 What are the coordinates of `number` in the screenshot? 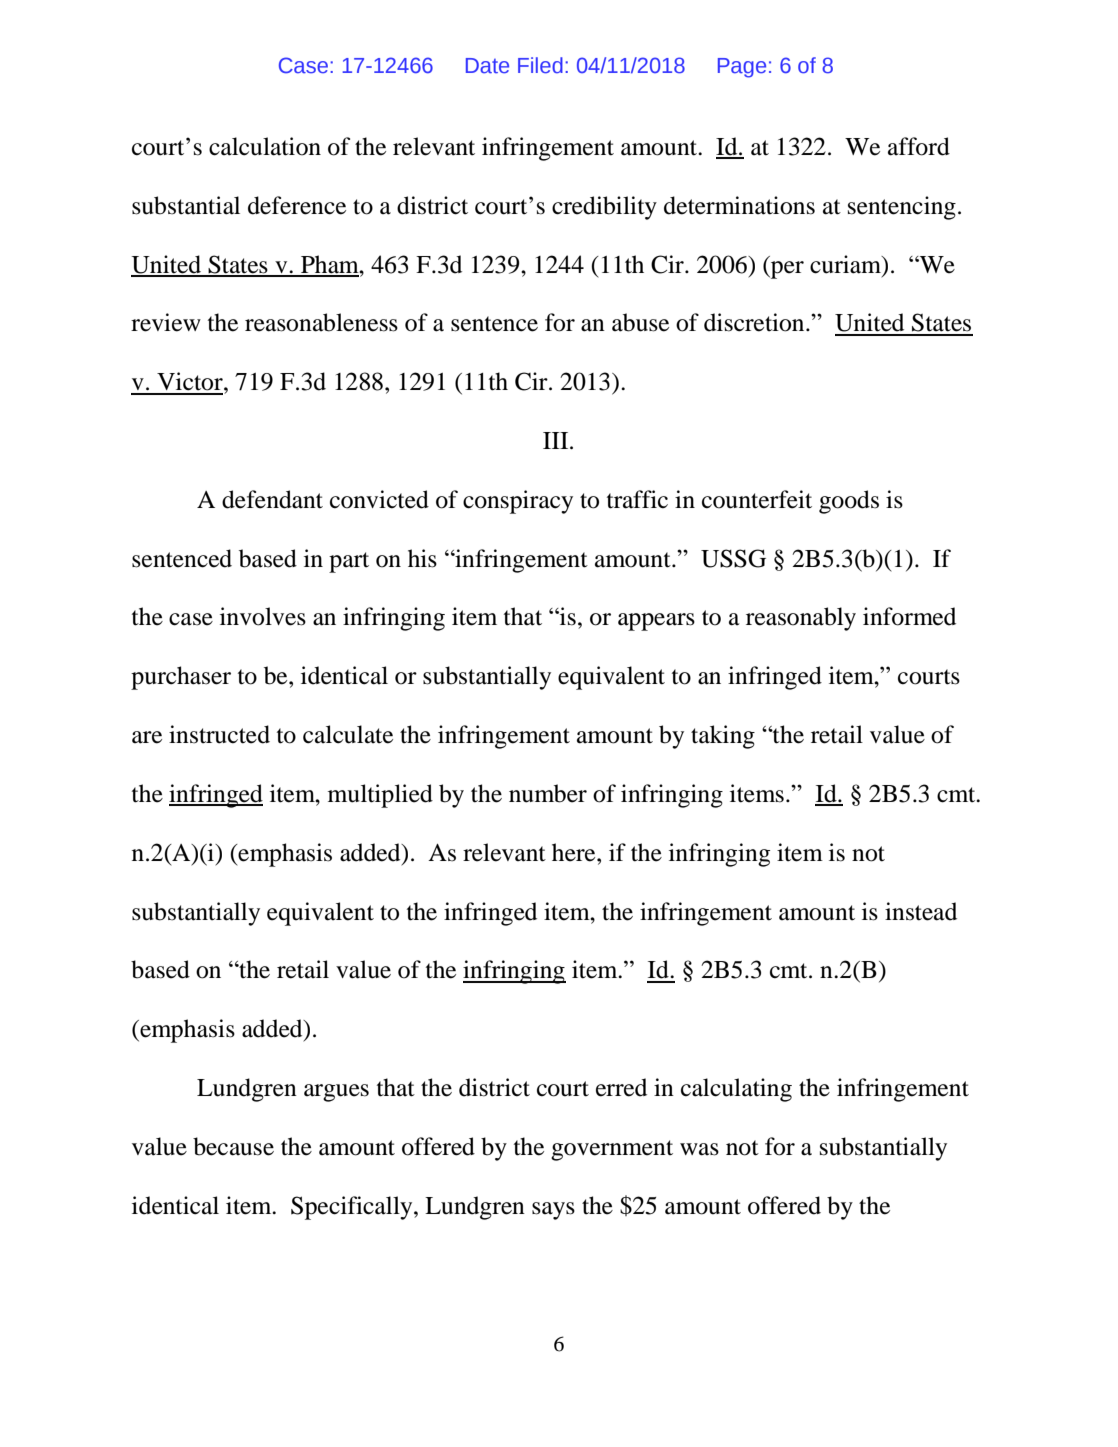 It's located at (548, 793).
